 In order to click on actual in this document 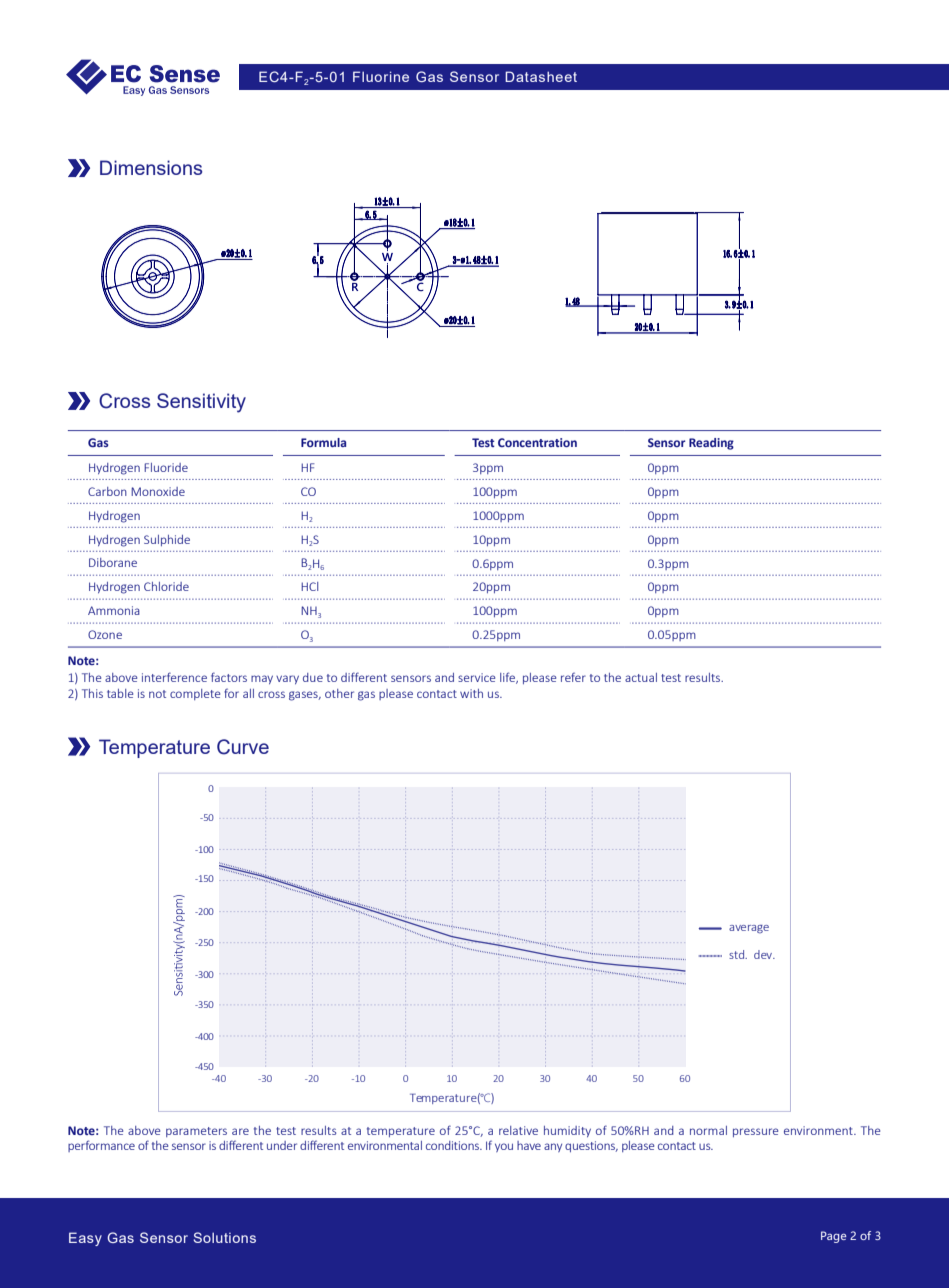, I will do `click(641, 677)`.
